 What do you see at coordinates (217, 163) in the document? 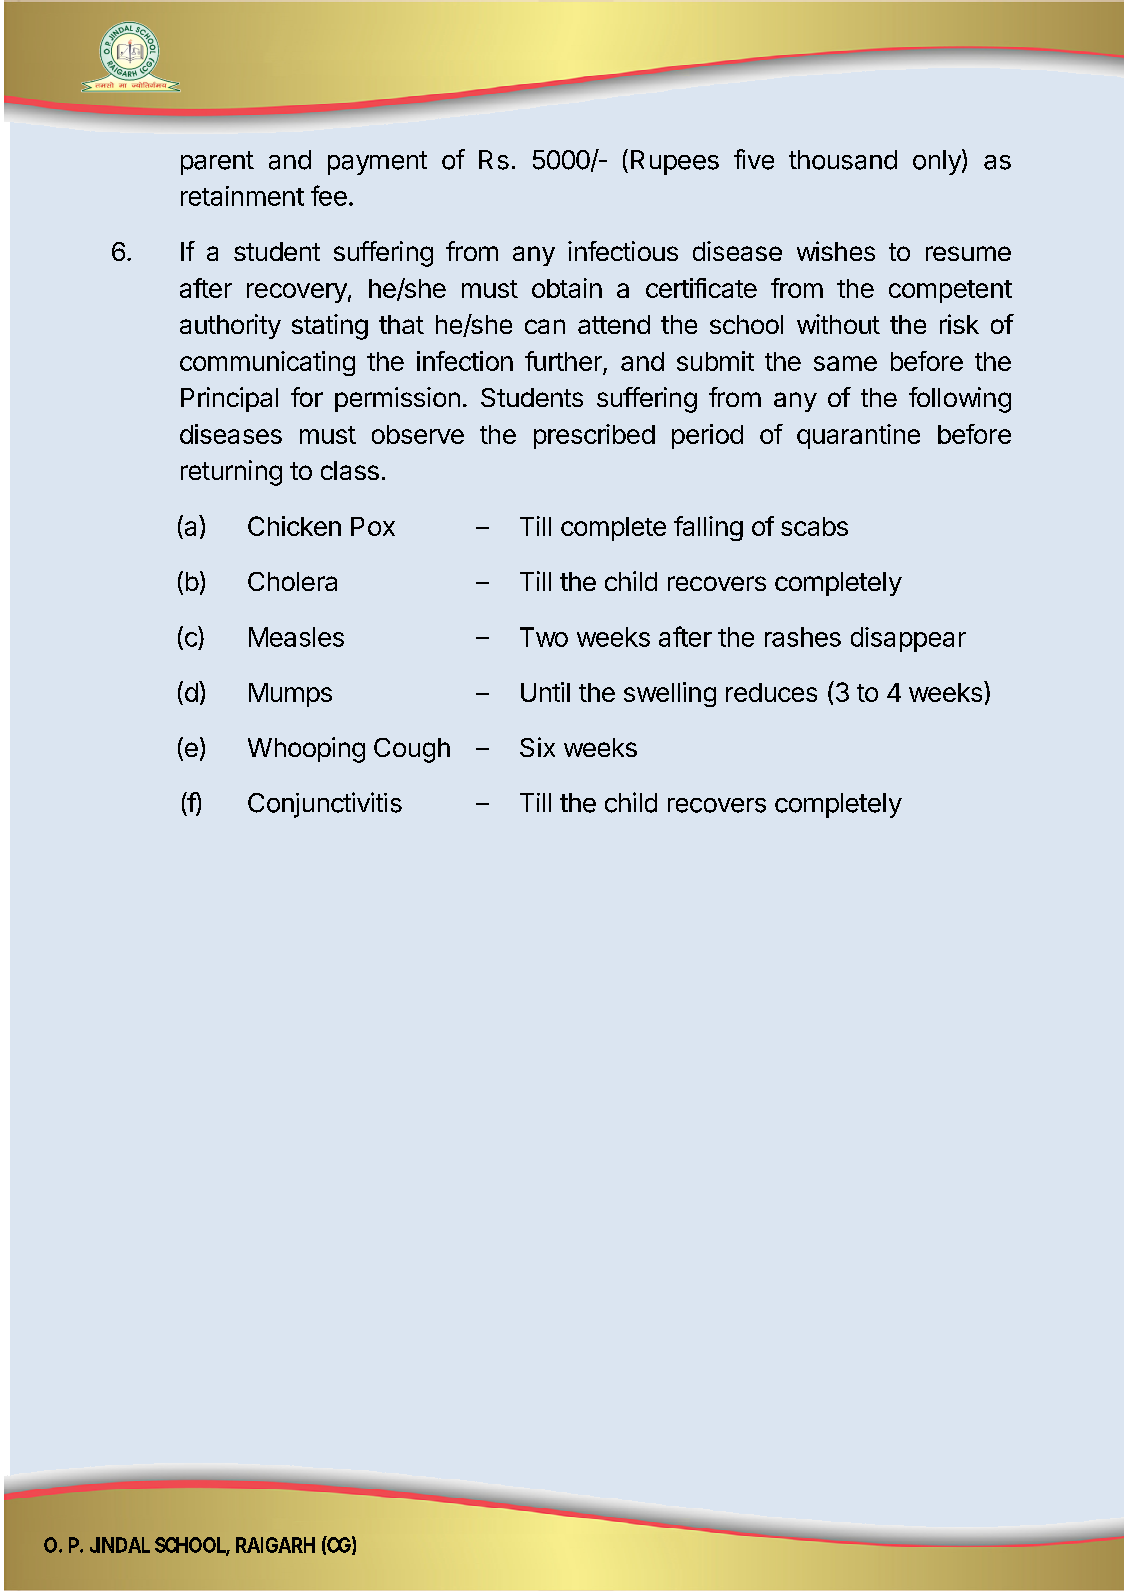
I see `parent` at bounding box center [217, 163].
